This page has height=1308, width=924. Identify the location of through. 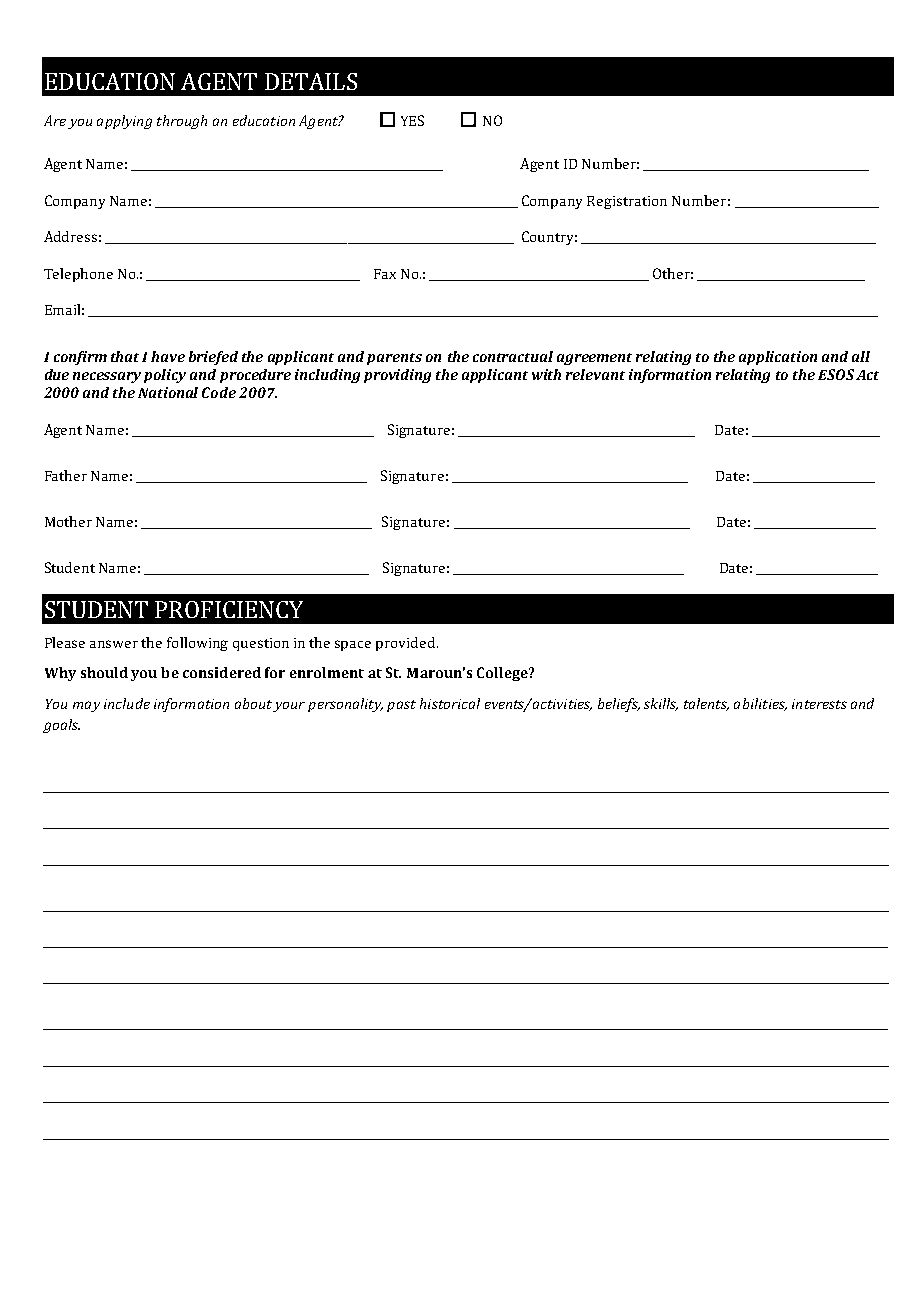
(182, 122).
